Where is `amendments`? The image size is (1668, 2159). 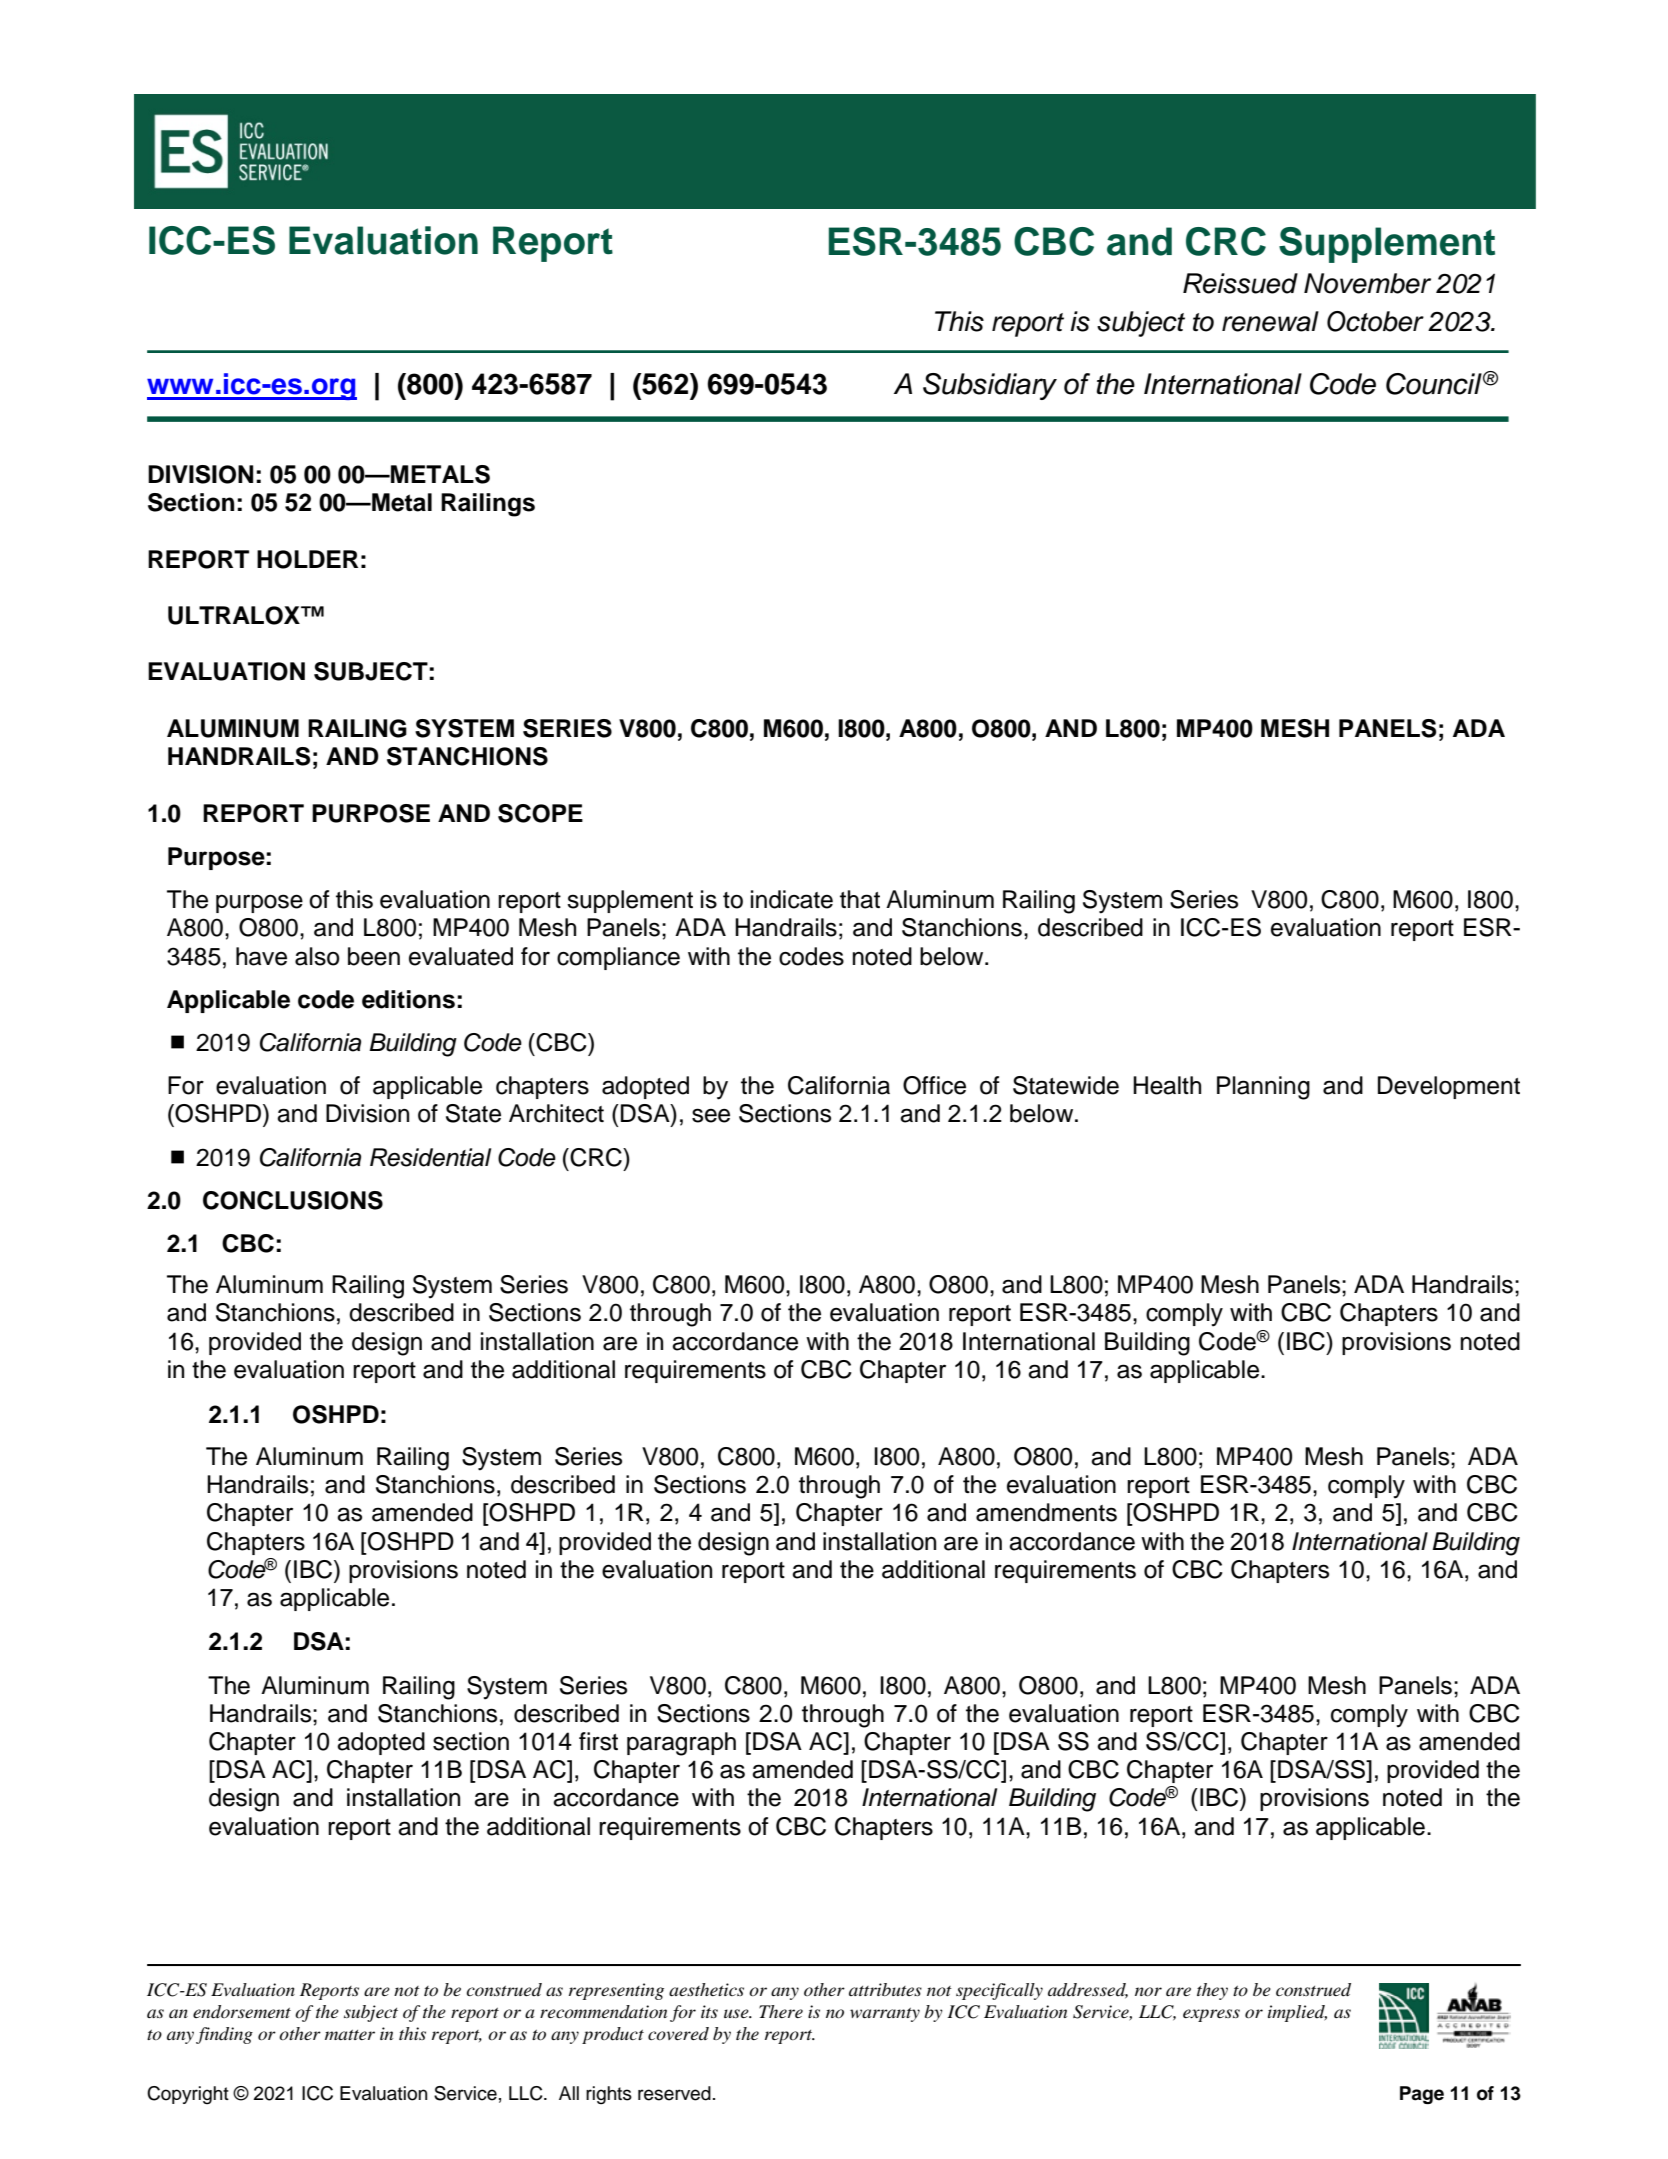
amendments is located at coordinates (1046, 1512).
